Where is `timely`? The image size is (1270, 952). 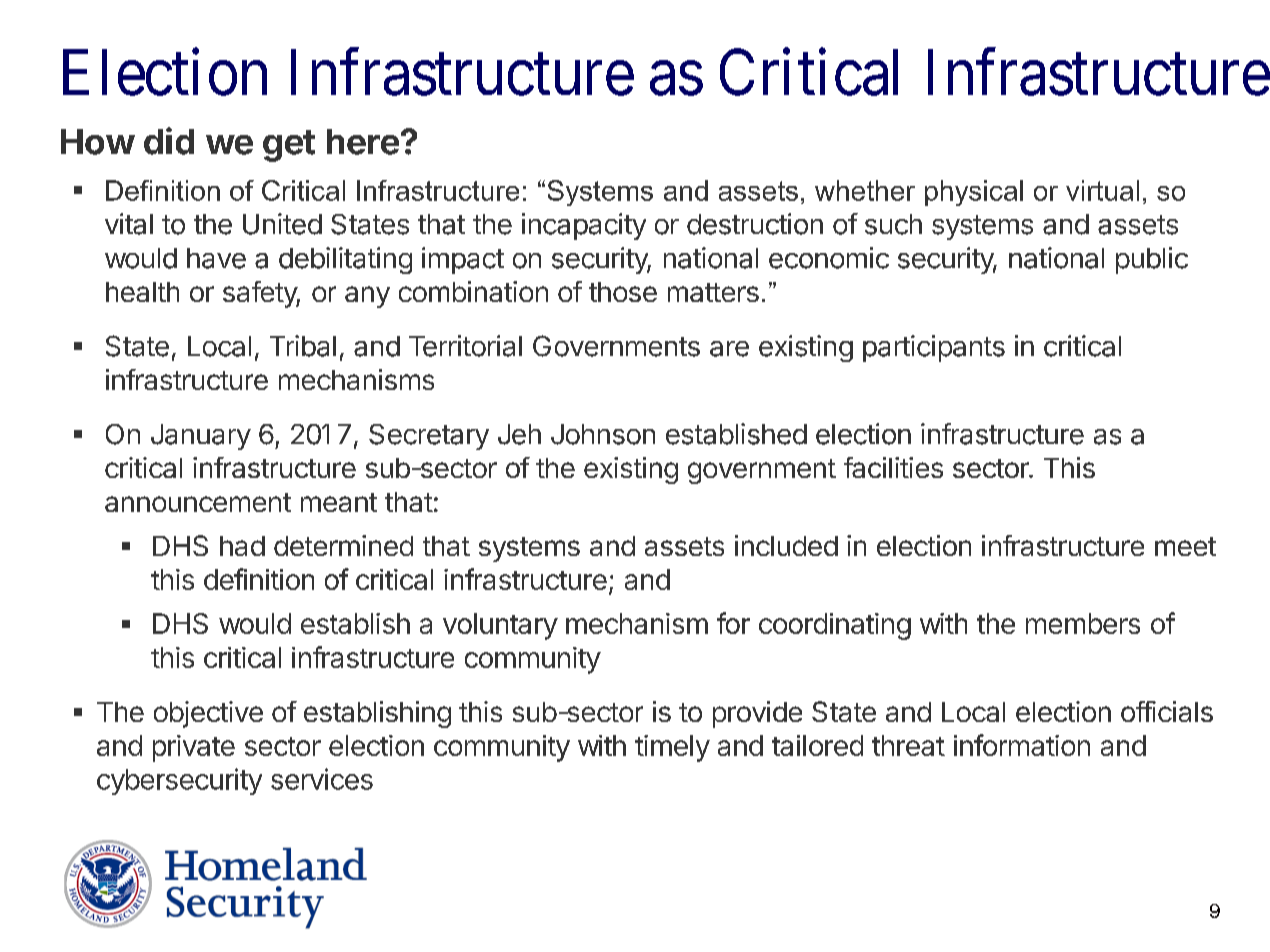 timely is located at coordinates (672, 748).
